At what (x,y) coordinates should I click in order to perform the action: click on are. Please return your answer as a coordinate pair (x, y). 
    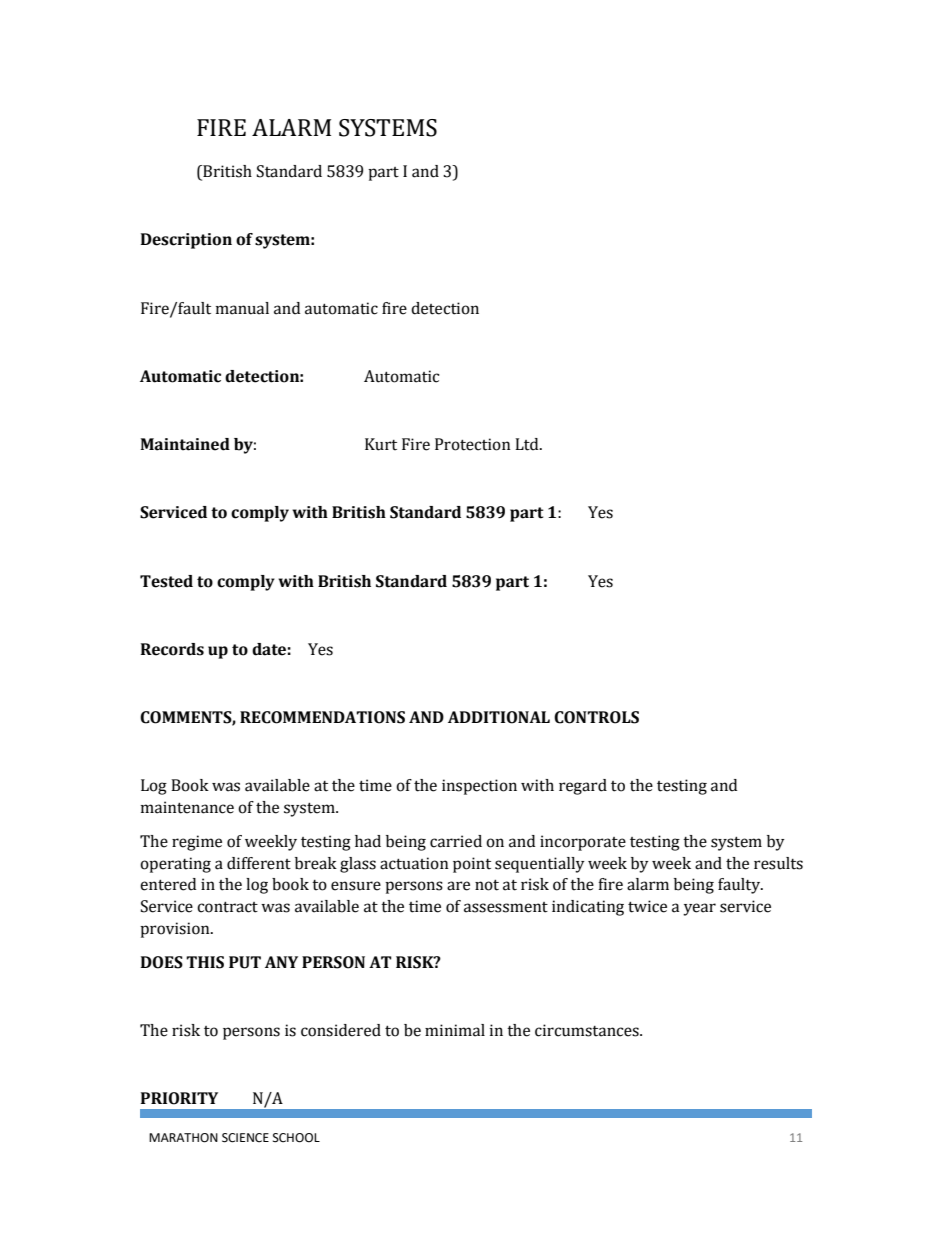
    Looking at the image, I should click on (458, 886).
